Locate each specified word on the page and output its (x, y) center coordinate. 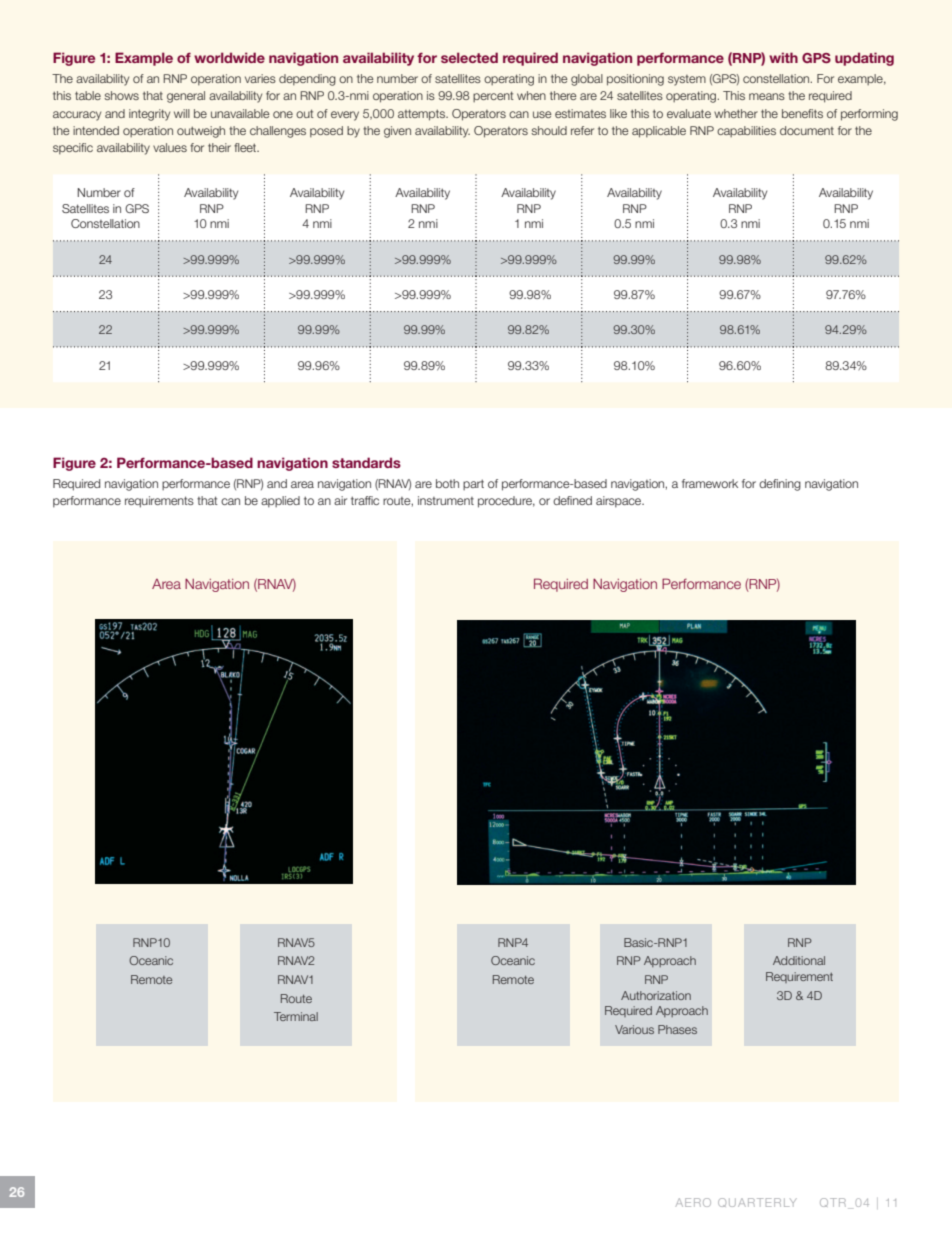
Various (634, 1029)
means (767, 96)
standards (366, 462)
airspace (620, 502)
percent (493, 96)
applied (280, 502)
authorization (656, 995)
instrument (446, 500)
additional (799, 960)
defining (780, 485)
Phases (677, 1029)
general (186, 97)
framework (710, 483)
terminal (296, 1016)
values (170, 147)
